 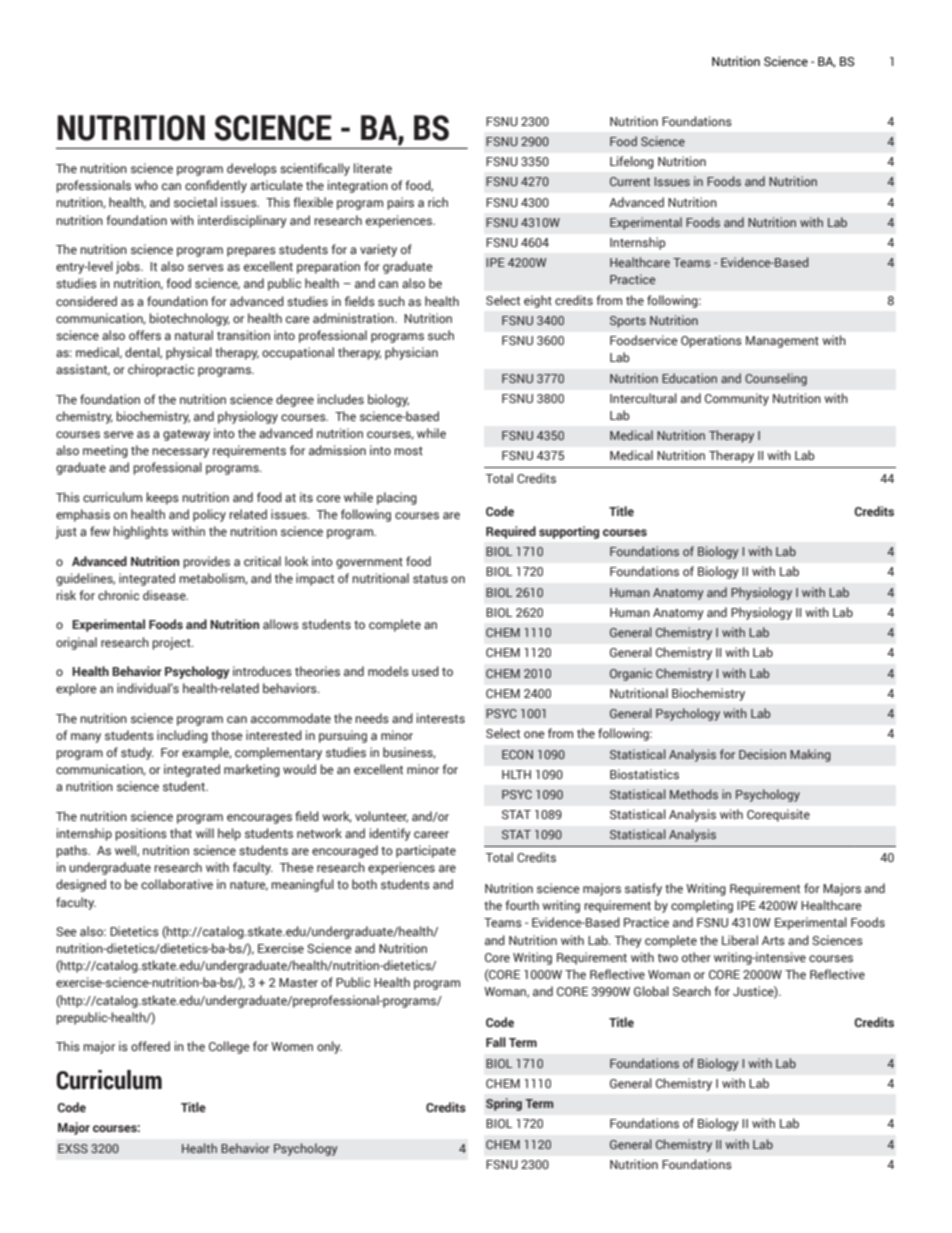 What do you see at coordinates (172, 643) in the page?
I see `project` at bounding box center [172, 643].
